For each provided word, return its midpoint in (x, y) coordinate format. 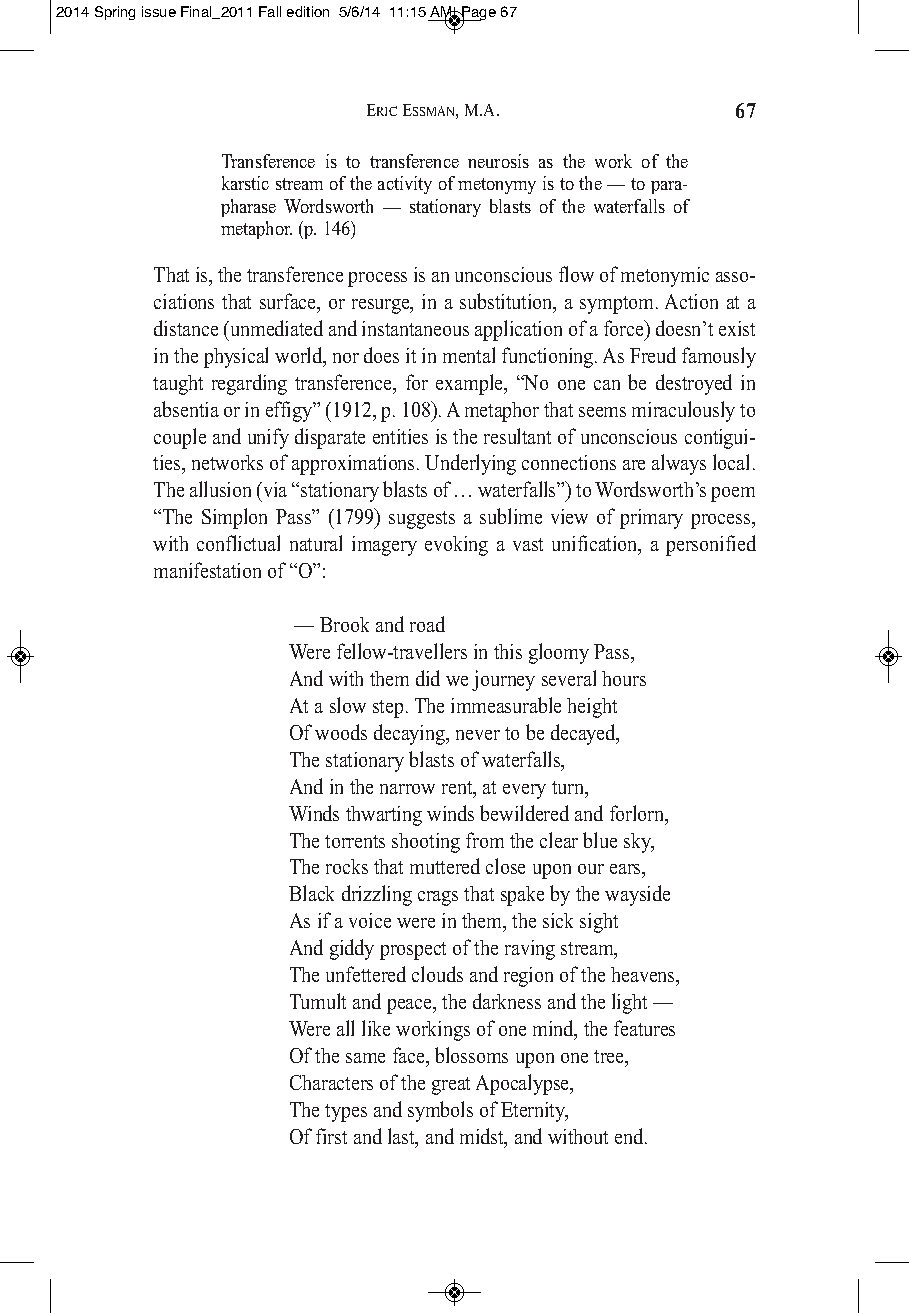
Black (311, 893)
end (630, 1136)
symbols (440, 1111)
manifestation (207, 570)
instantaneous (415, 328)
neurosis (498, 161)
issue (159, 11)
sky (638, 843)
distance (186, 328)
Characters (331, 1082)
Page (478, 14)
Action (691, 301)
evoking (456, 546)
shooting (426, 843)
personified (711, 545)
